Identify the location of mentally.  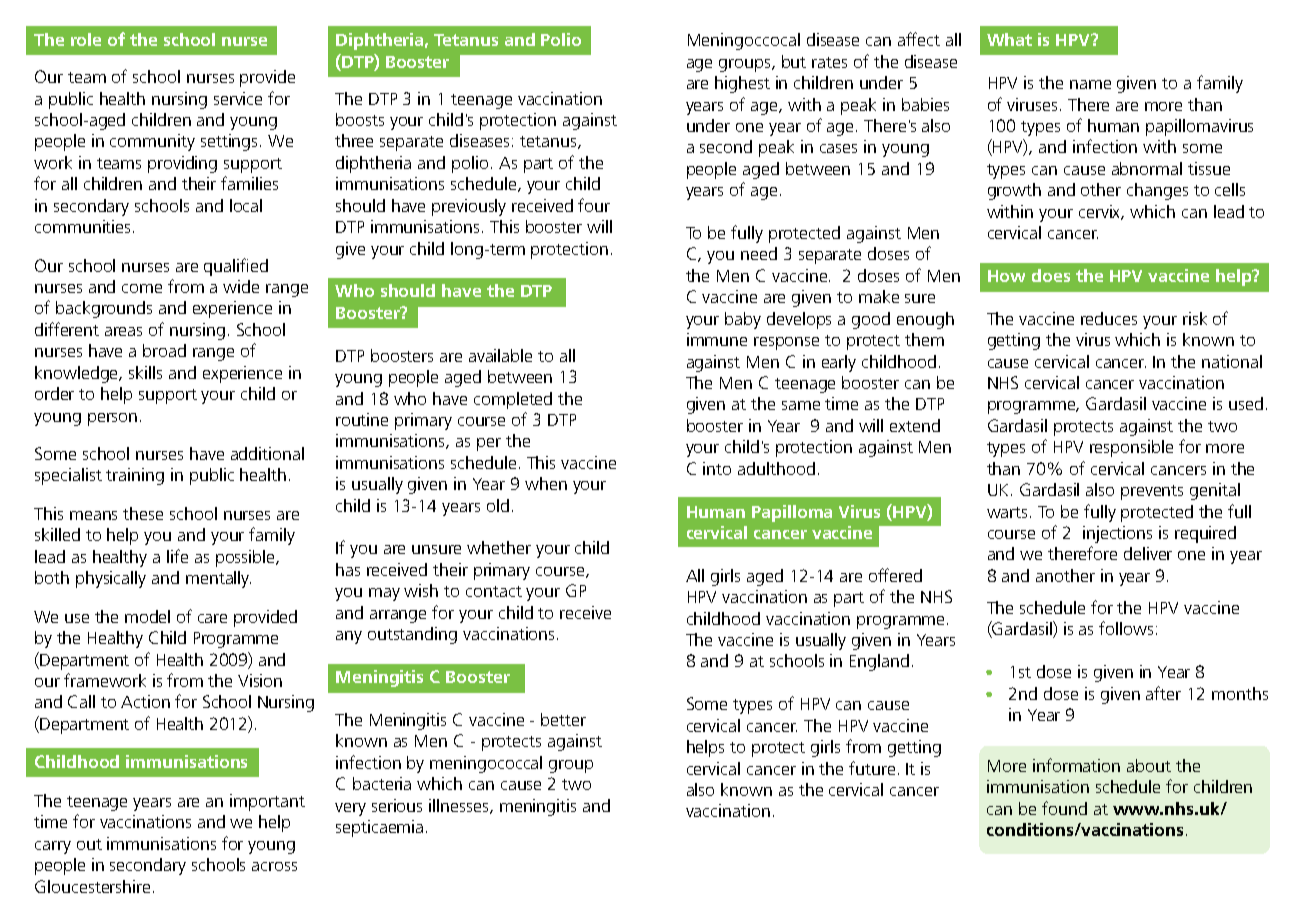
(218, 579).
